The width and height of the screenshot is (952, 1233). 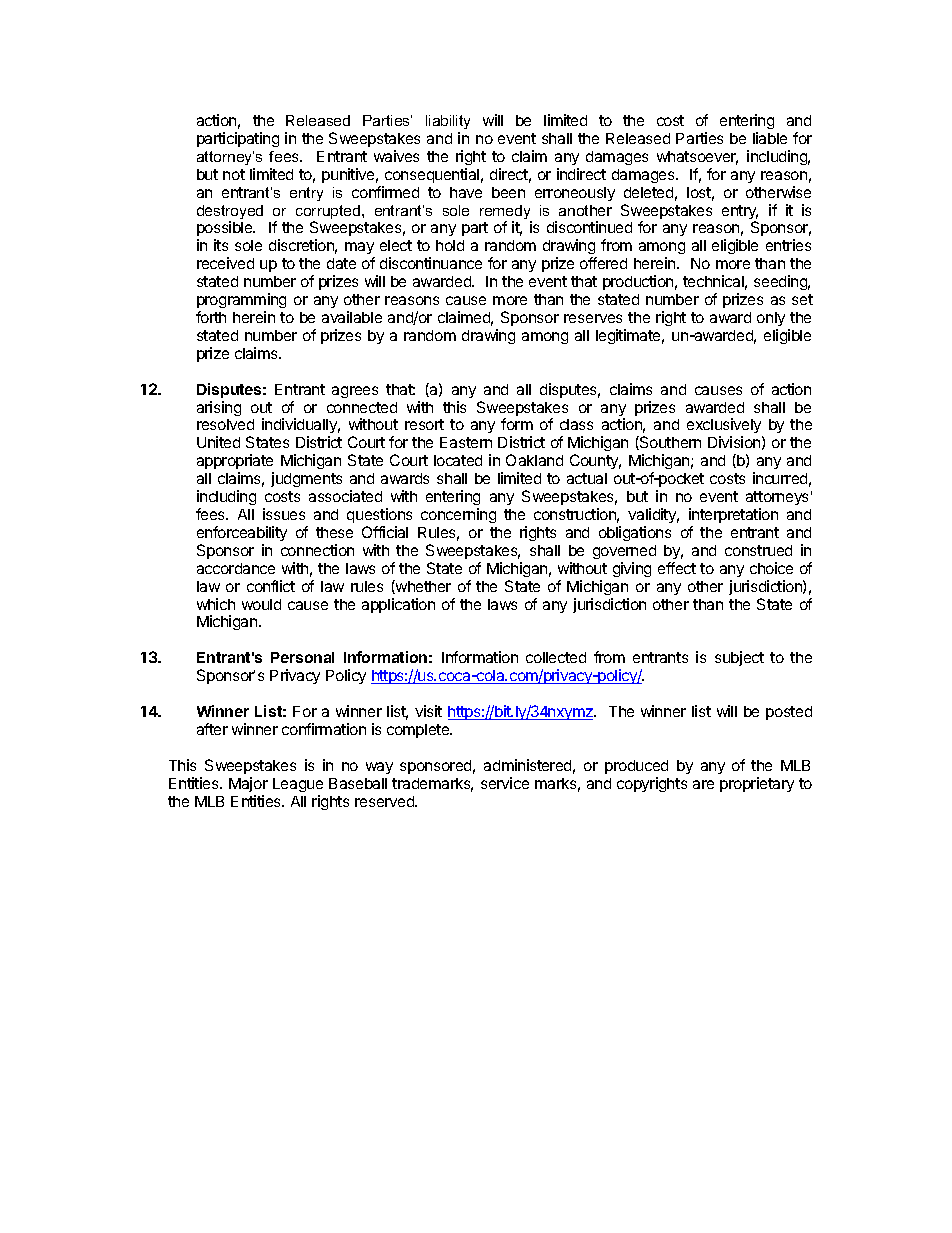 What do you see at coordinates (448, 122) in the screenshot?
I see `liability` at bounding box center [448, 122].
